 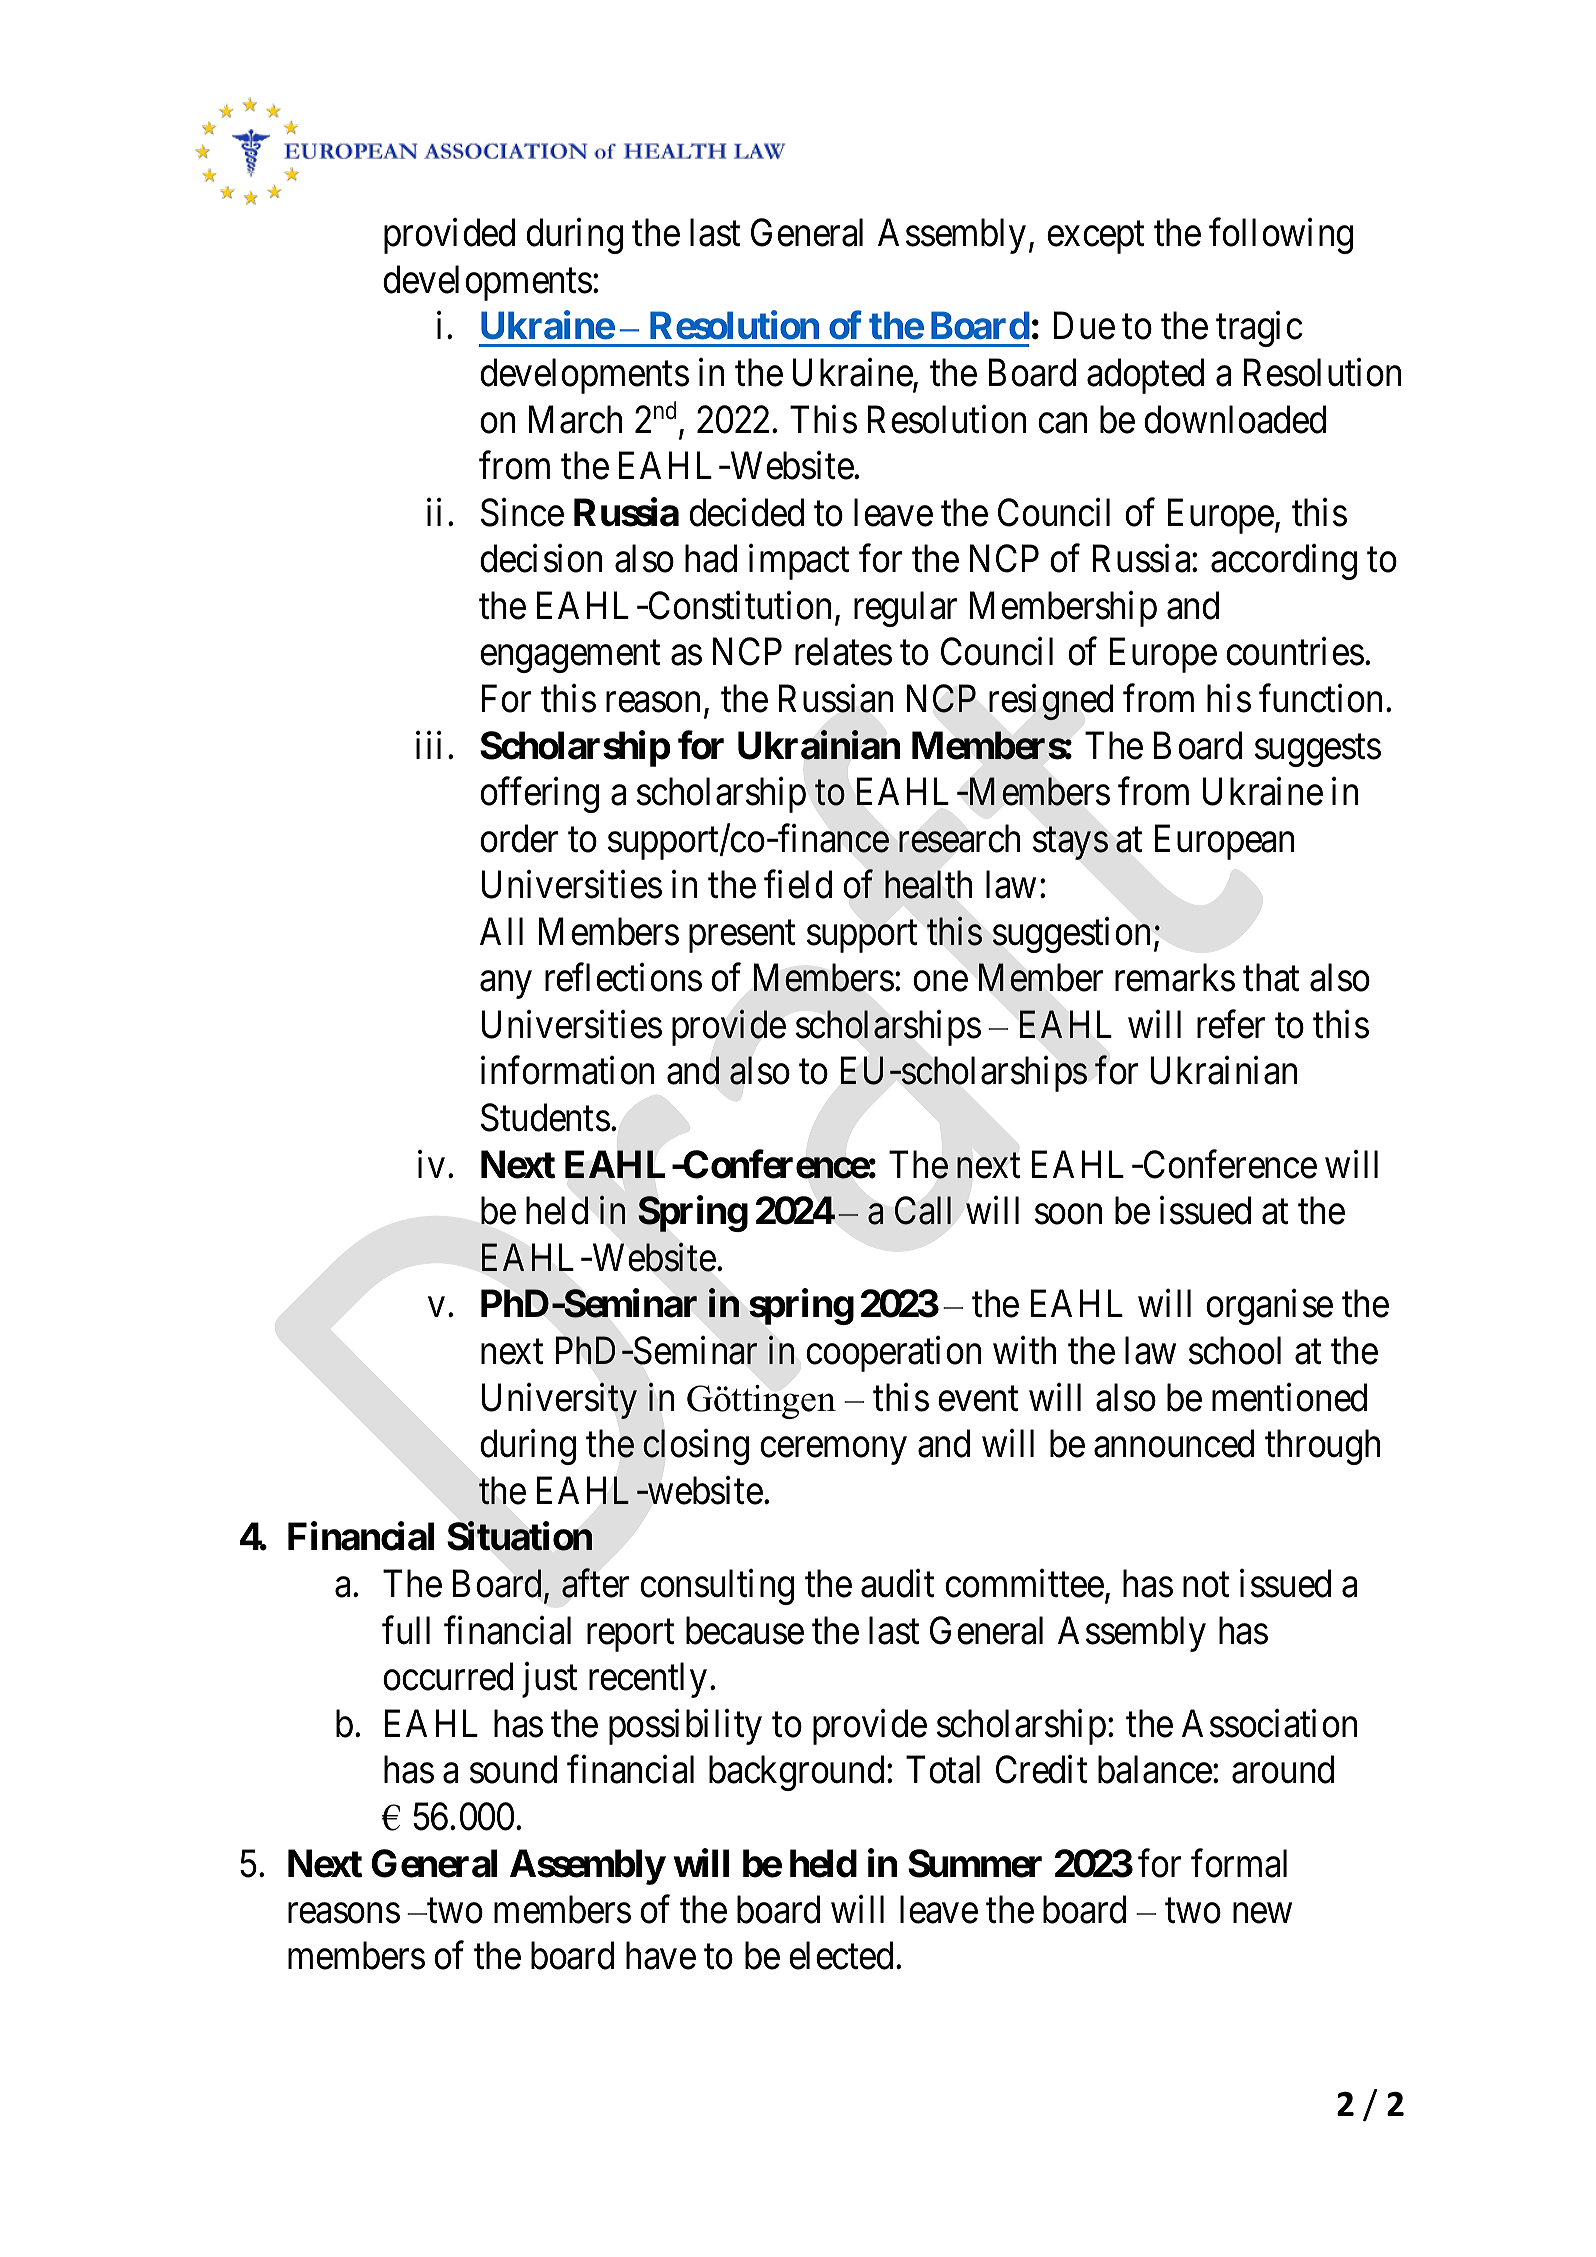 What do you see at coordinates (928, 884) in the screenshot?
I see `health` at bounding box center [928, 884].
